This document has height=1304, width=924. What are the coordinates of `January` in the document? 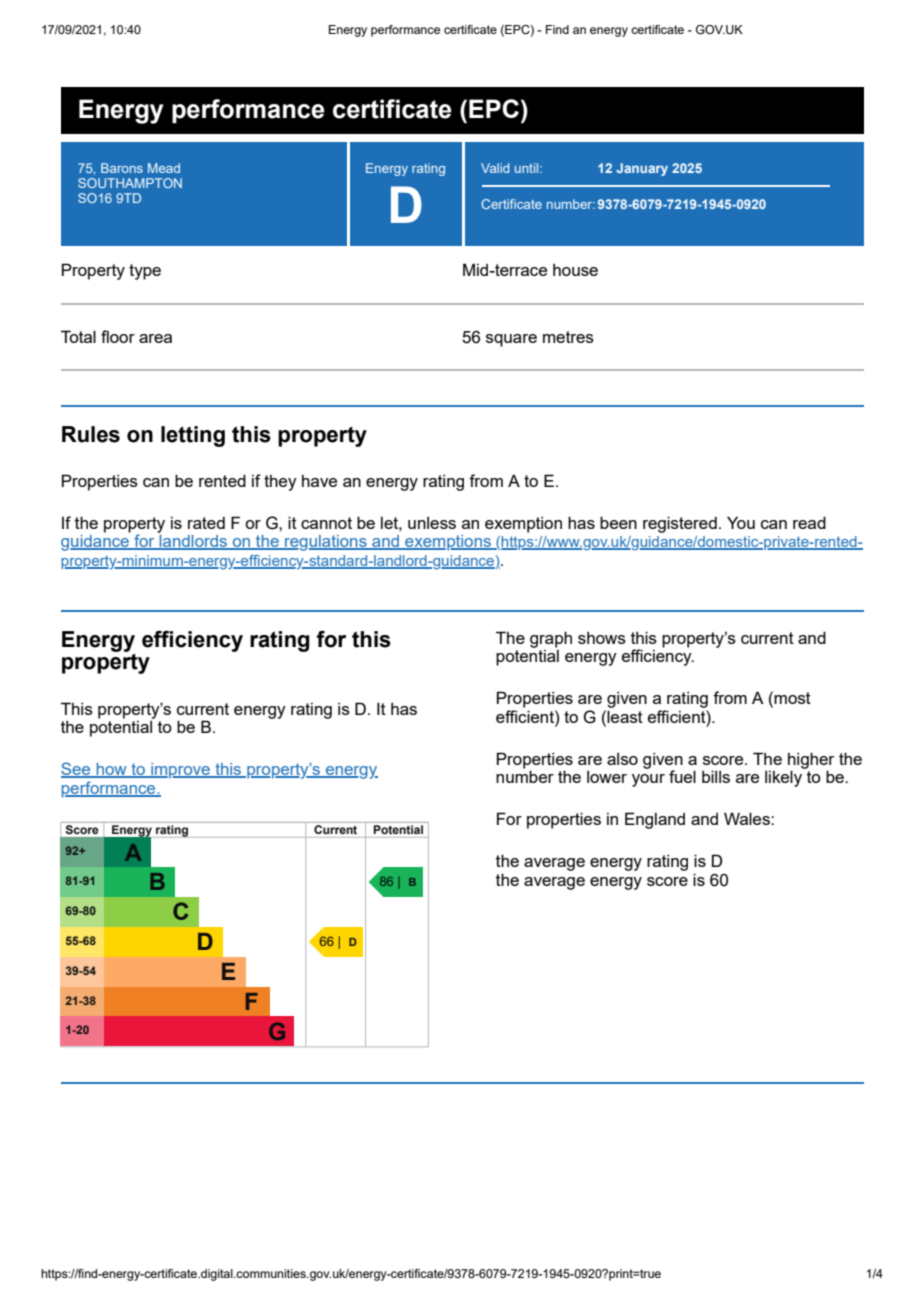 It's located at (642, 169).
